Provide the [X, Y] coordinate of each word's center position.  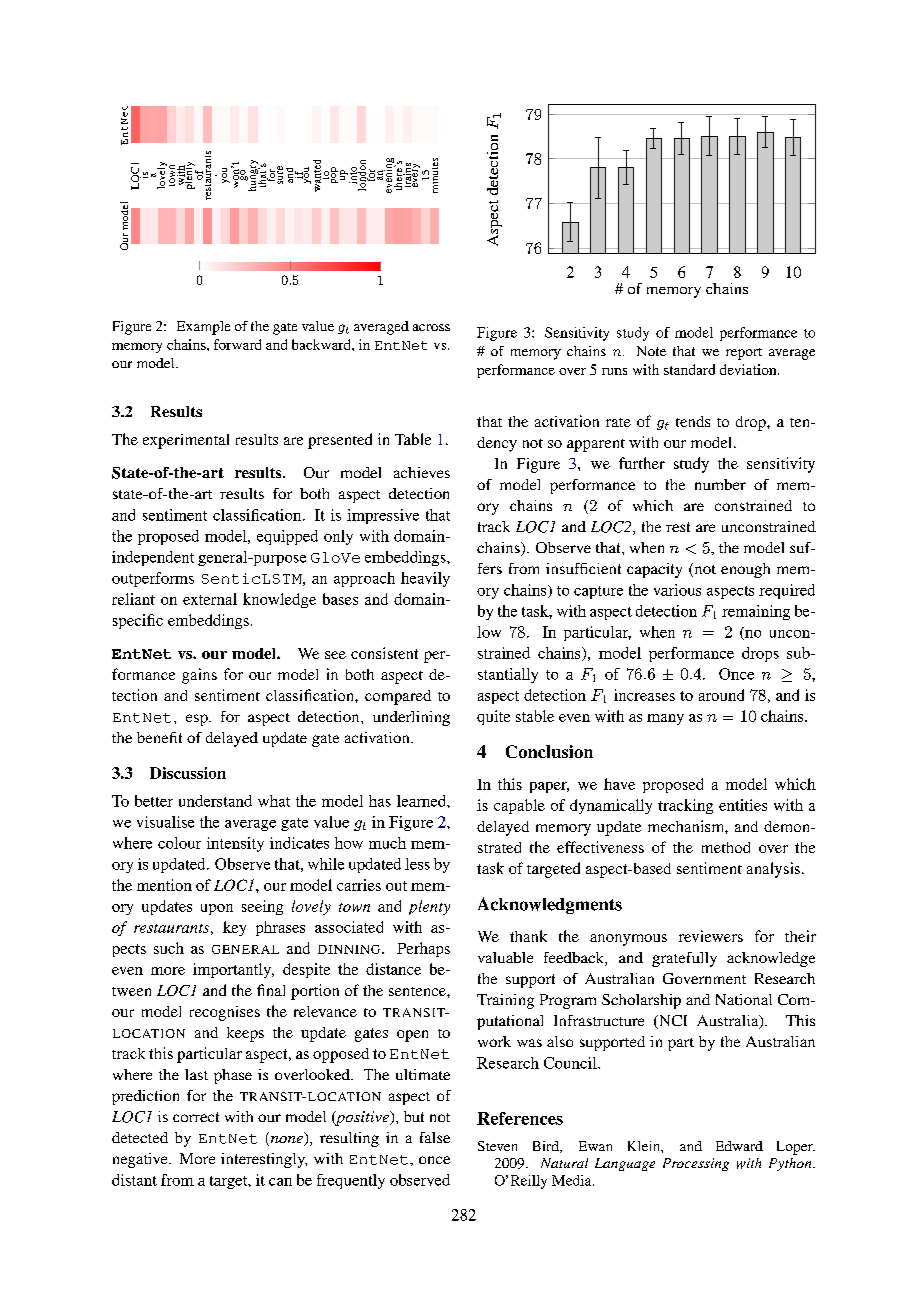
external [210, 599]
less [417, 864]
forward [237, 344]
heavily [425, 579]
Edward [739, 1146]
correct [196, 1117]
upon [217, 909]
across [431, 327]
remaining [756, 612]
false [435, 1137]
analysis [773, 870]
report [744, 354]
